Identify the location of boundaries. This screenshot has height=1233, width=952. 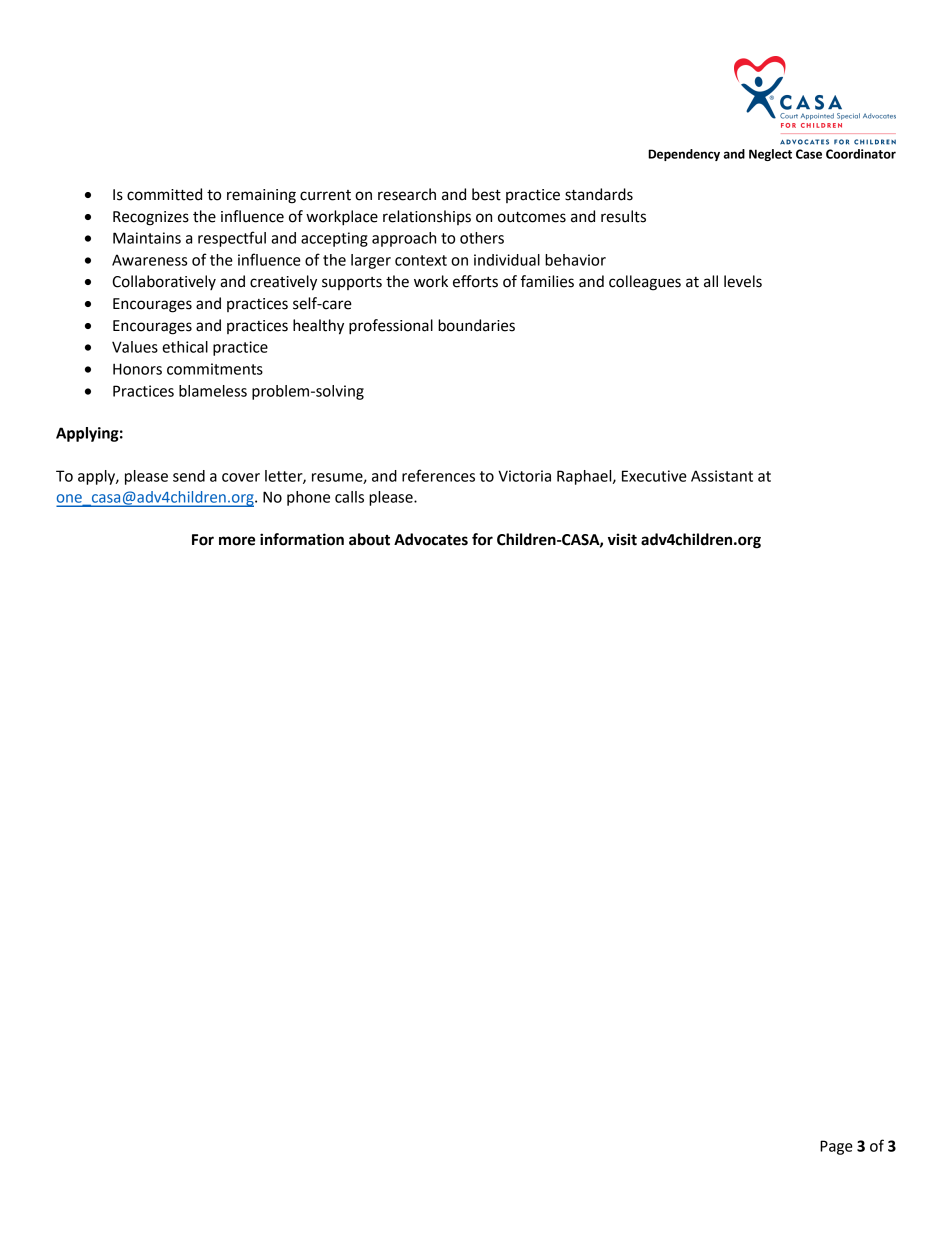
(476, 325).
